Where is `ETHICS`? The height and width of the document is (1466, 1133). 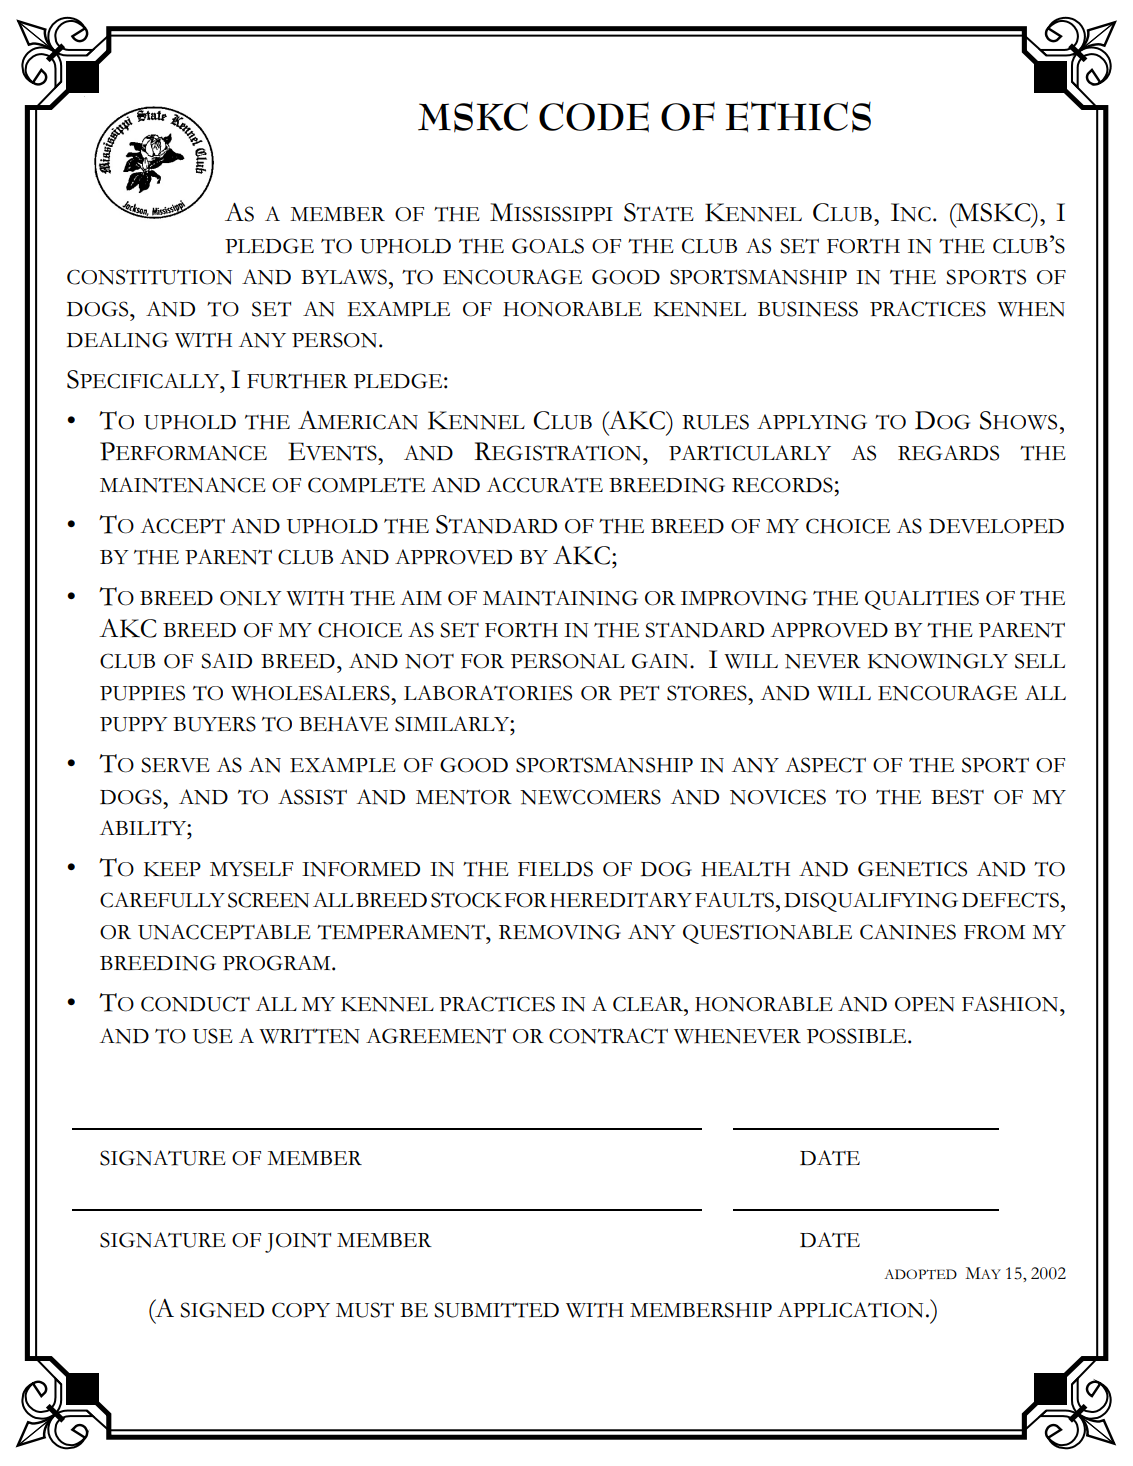 ETHICS is located at coordinates (798, 117).
